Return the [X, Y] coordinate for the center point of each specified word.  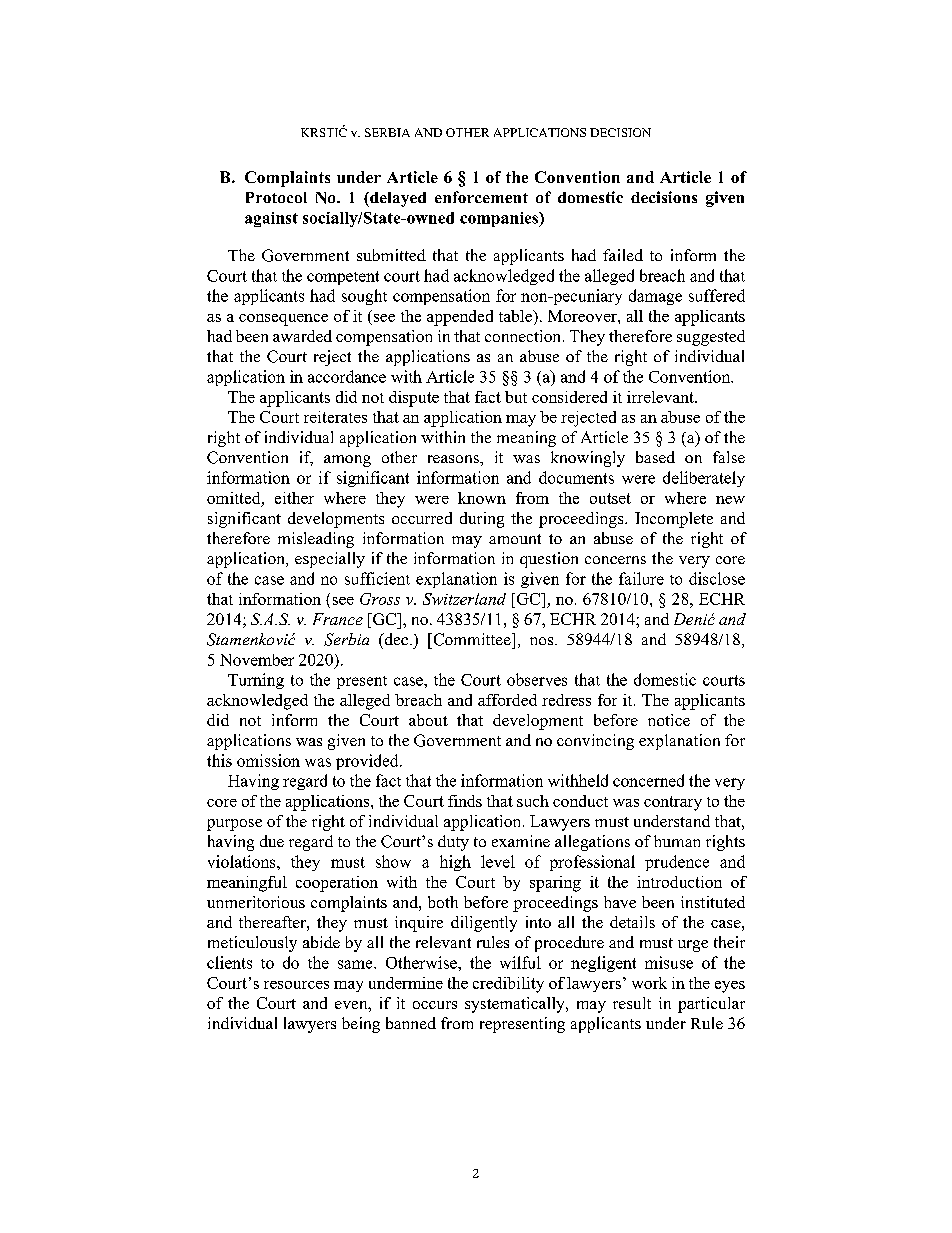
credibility [508, 985]
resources [296, 985]
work [649, 983]
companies [500, 219]
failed [623, 255]
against [271, 219]
